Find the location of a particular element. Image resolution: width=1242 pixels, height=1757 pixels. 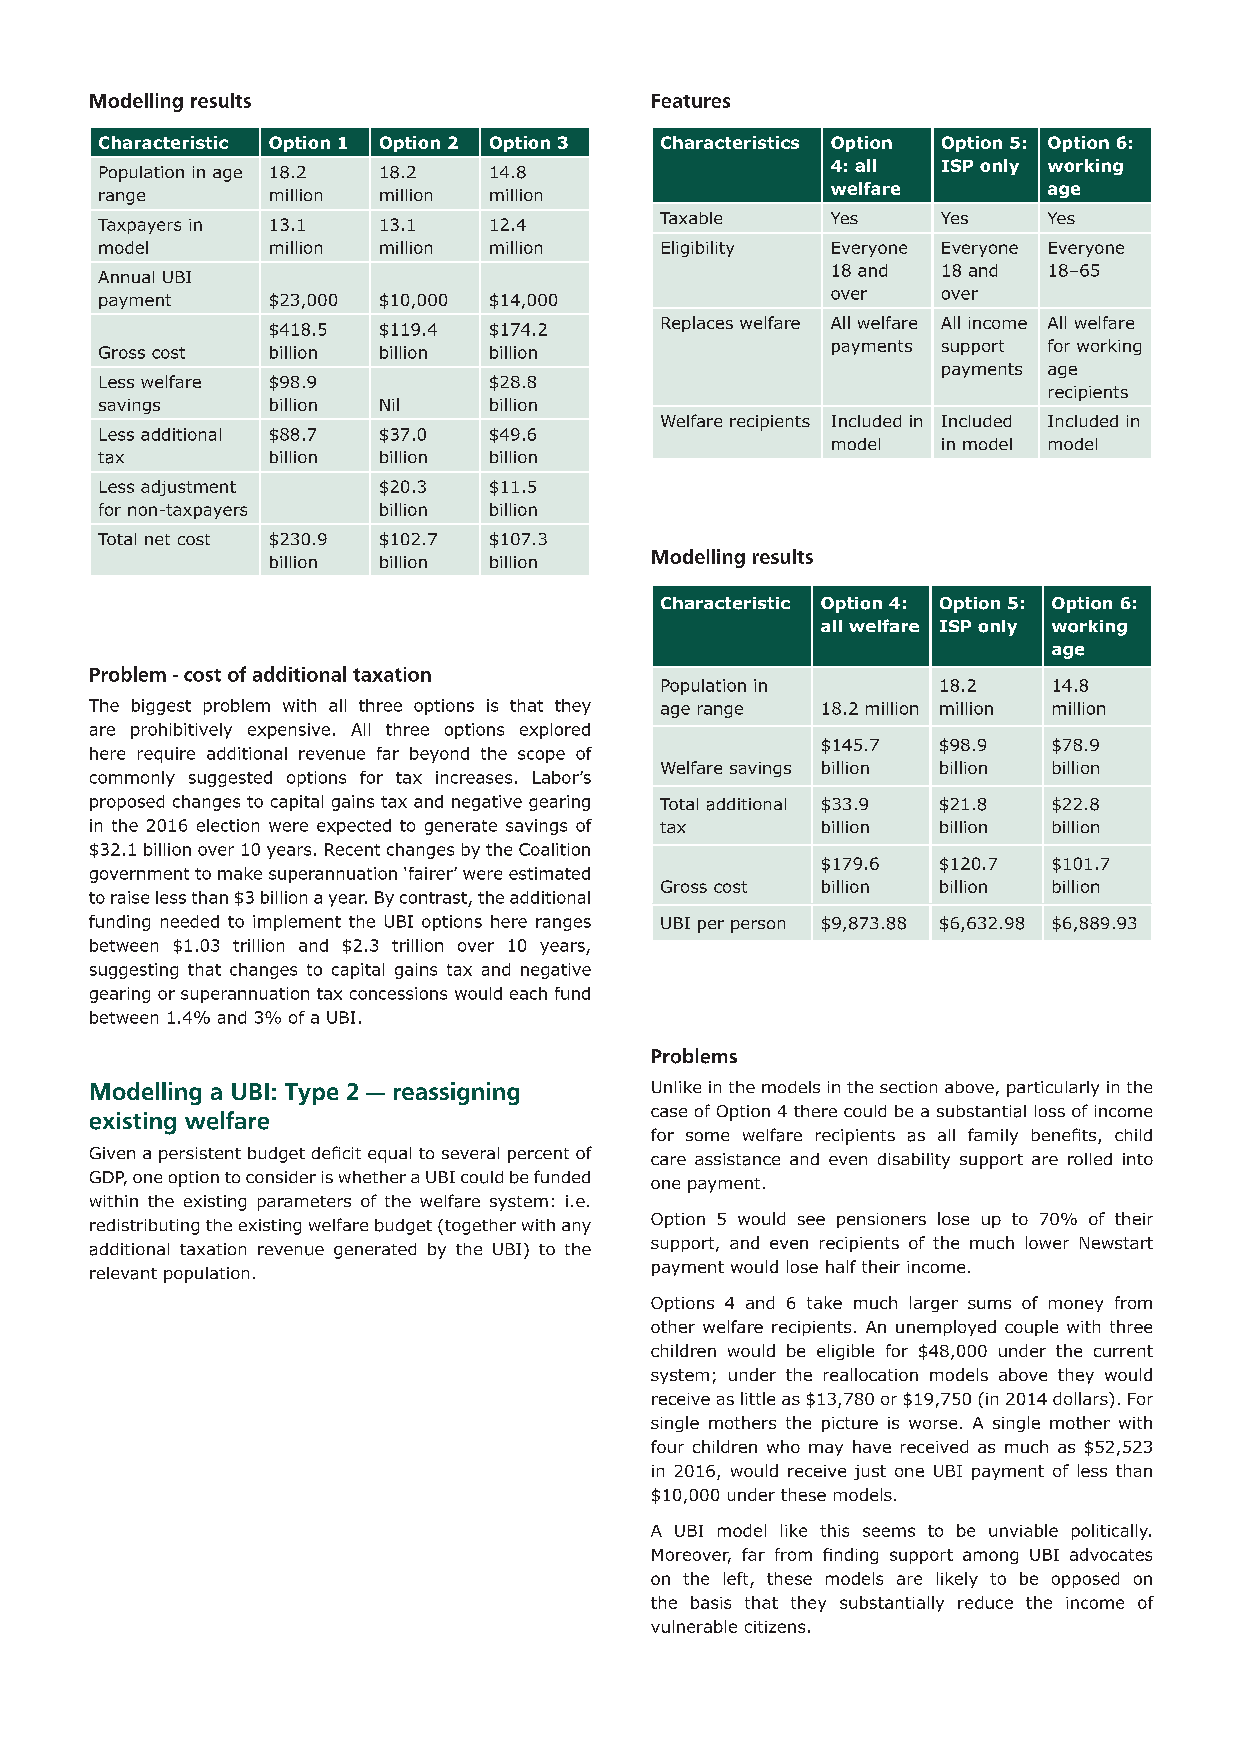

vulnerable is located at coordinates (694, 1626).
